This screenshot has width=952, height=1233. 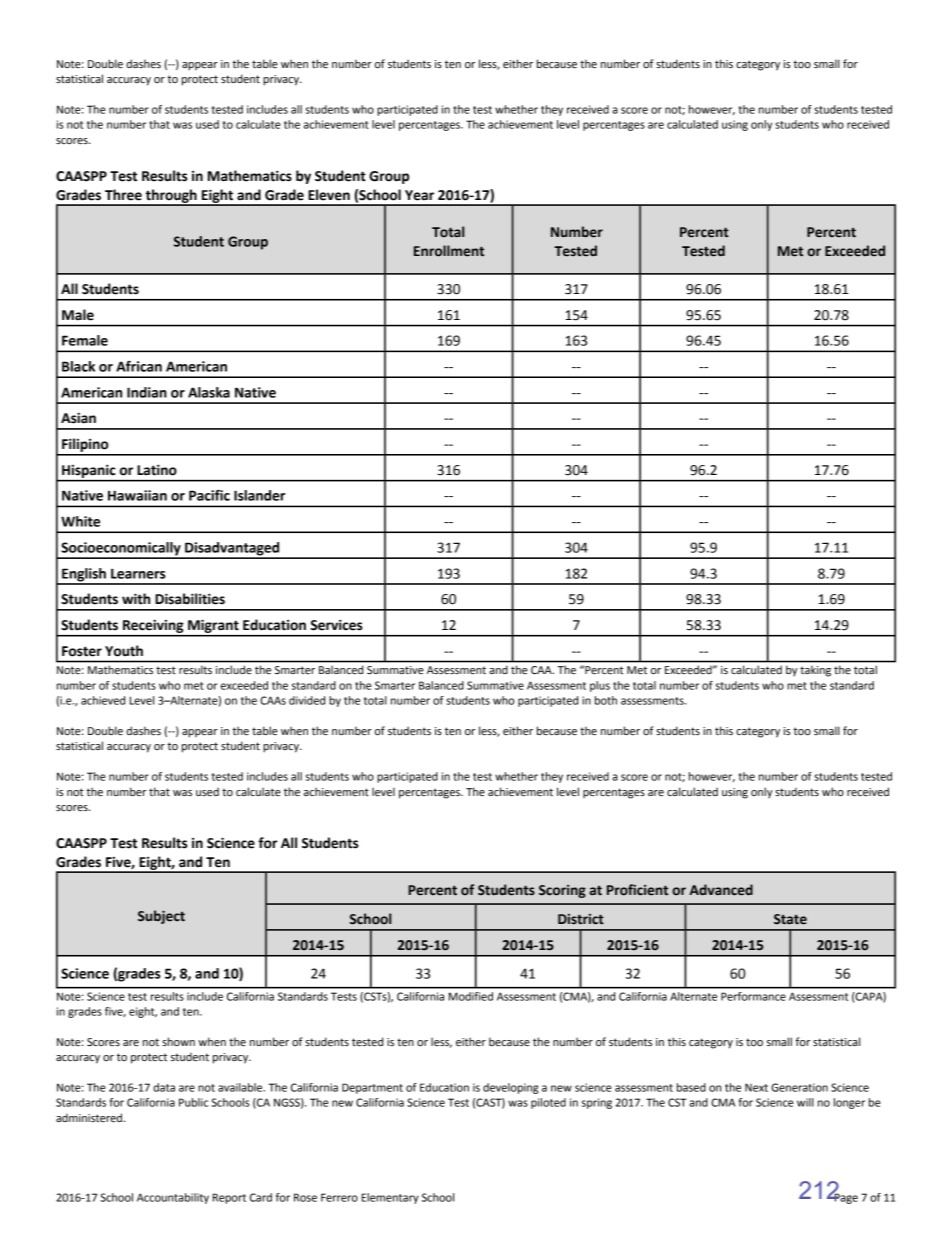 I want to click on Year, so click(x=419, y=195).
